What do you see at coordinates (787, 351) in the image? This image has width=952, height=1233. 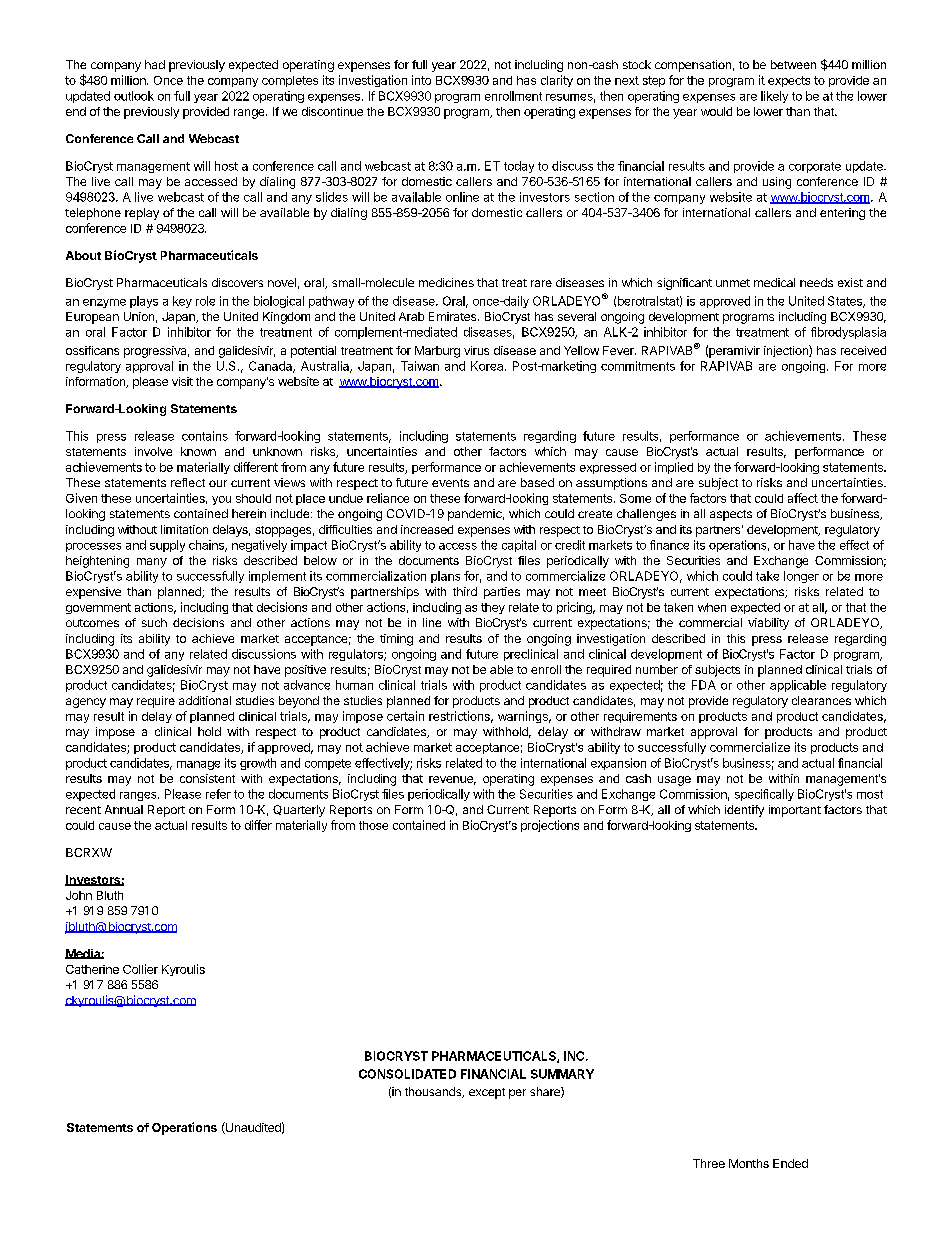 I see `injection` at bounding box center [787, 351].
